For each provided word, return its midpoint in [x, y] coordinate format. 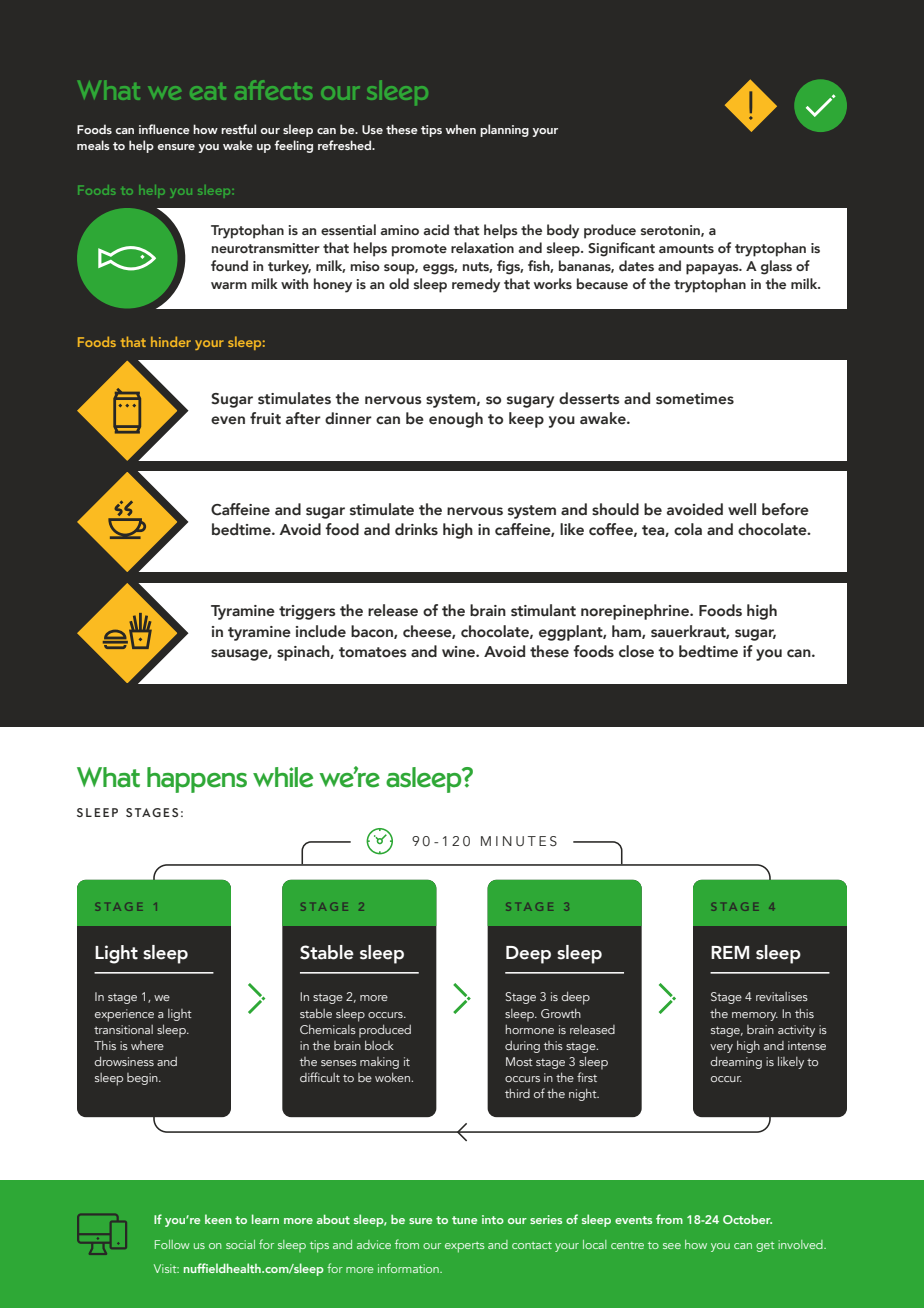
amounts [686, 248]
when [460, 129]
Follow [172, 1244]
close [636, 651]
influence [164, 129]
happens [197, 780]
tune [464, 1220]
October [747, 1219]
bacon [373, 632]
